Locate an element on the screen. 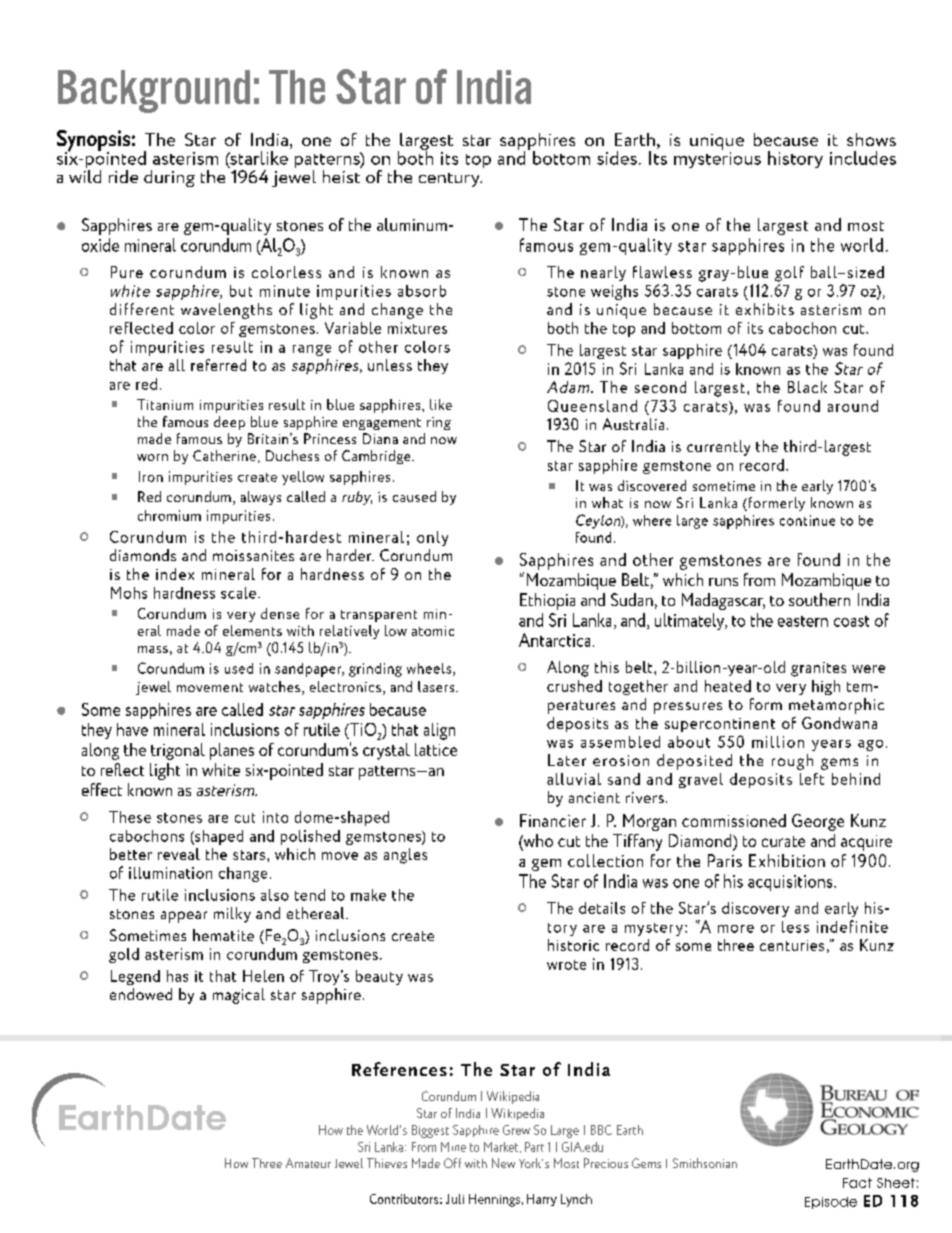  mass is located at coordinates (153, 649).
